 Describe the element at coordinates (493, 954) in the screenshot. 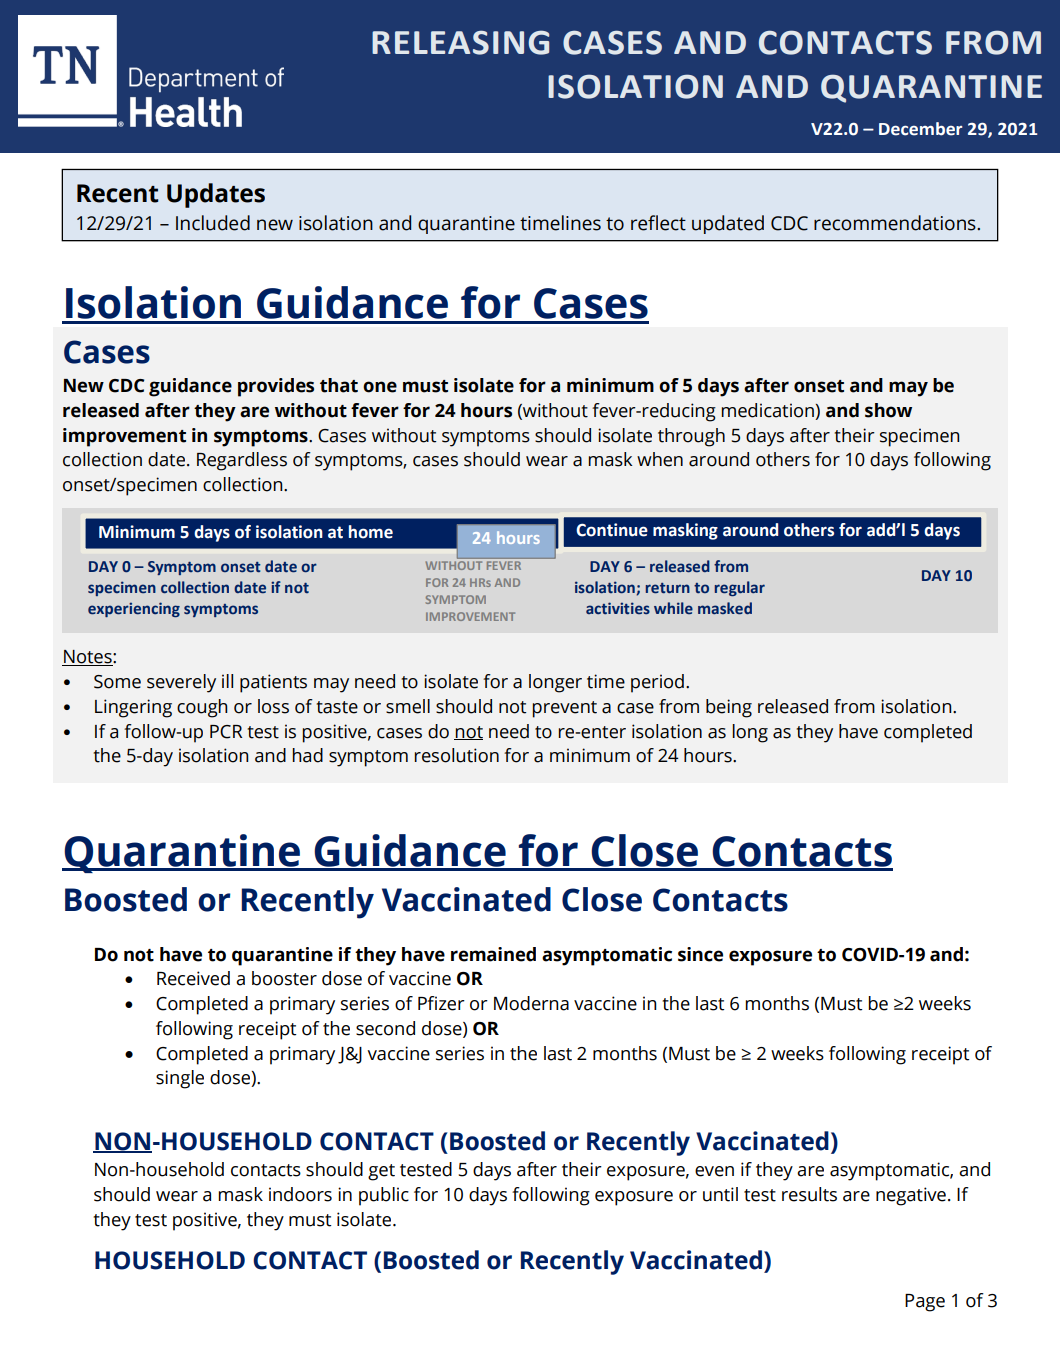

I see `remained` at that location.
